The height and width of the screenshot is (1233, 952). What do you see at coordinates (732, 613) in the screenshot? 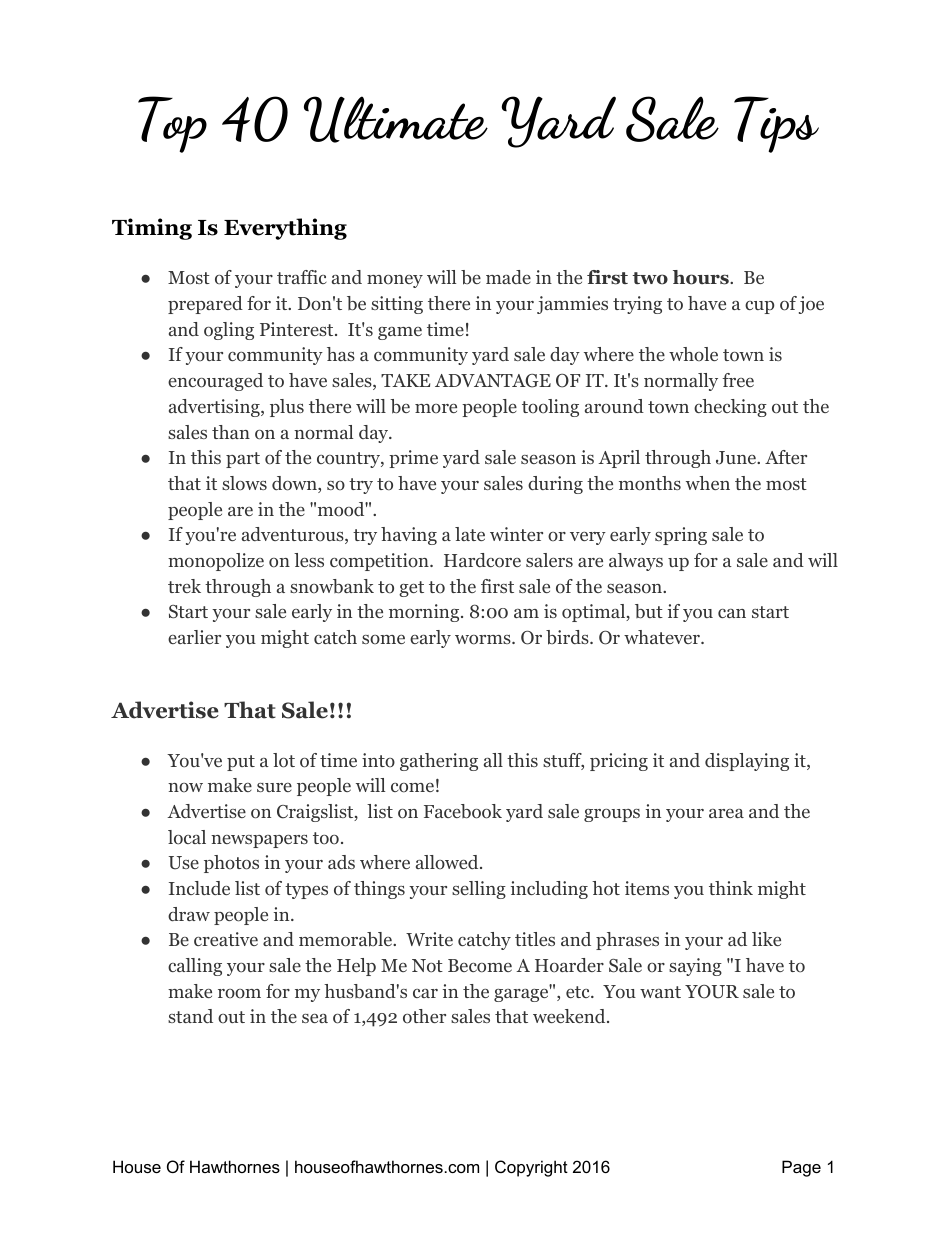
I see `can` at bounding box center [732, 613].
